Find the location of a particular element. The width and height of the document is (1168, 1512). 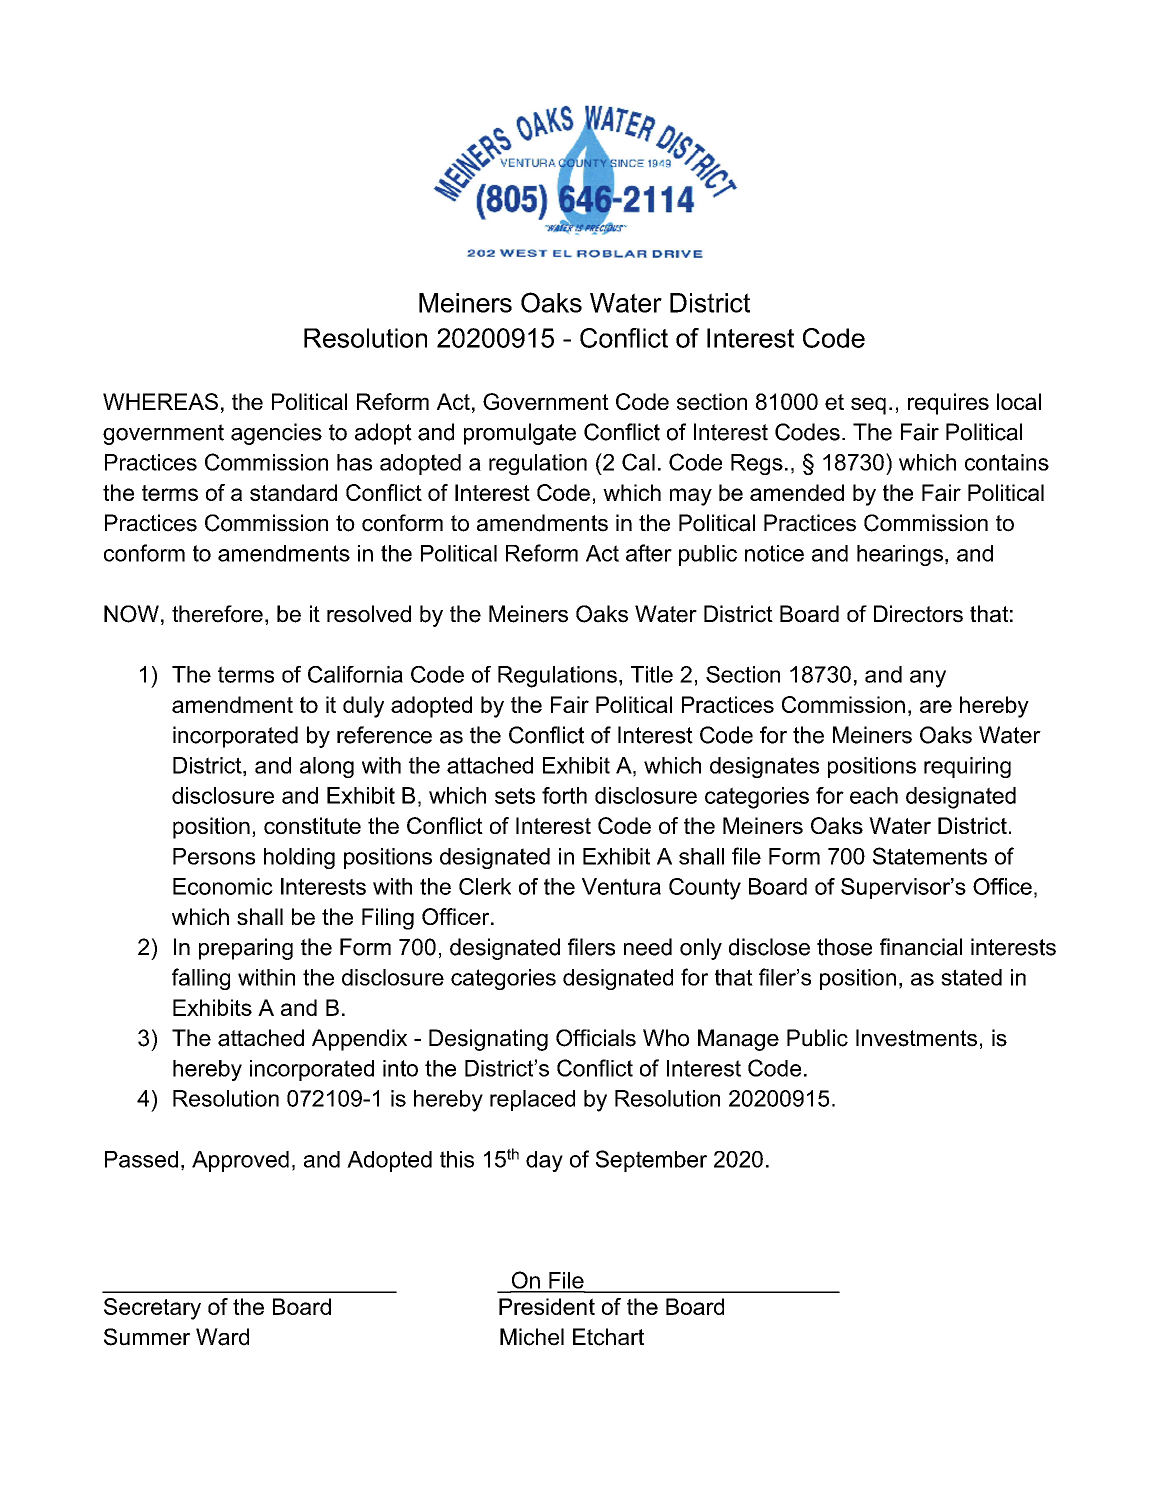

Persons is located at coordinates (214, 856).
